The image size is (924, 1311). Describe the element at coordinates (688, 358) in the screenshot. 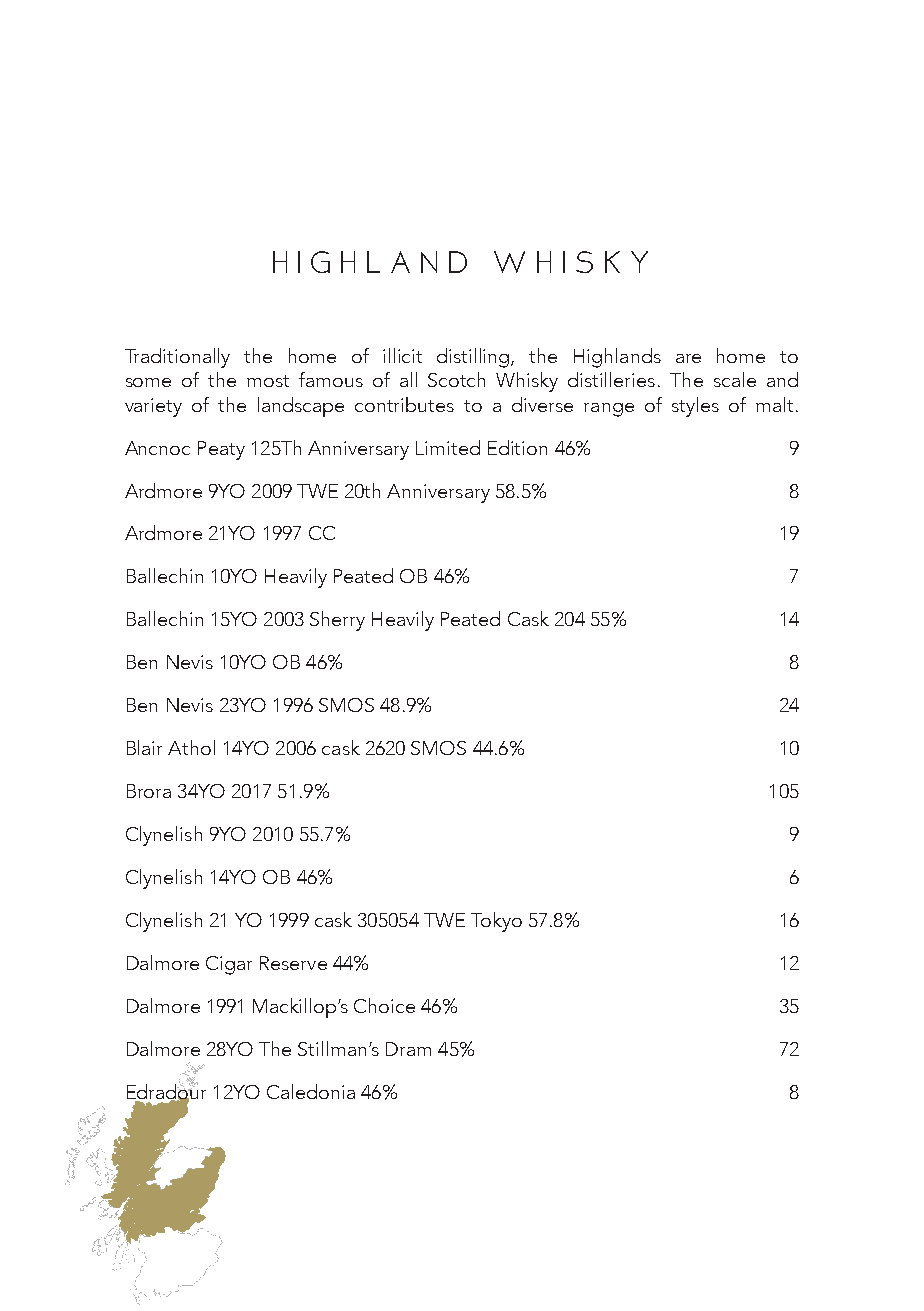

I see `are` at that location.
